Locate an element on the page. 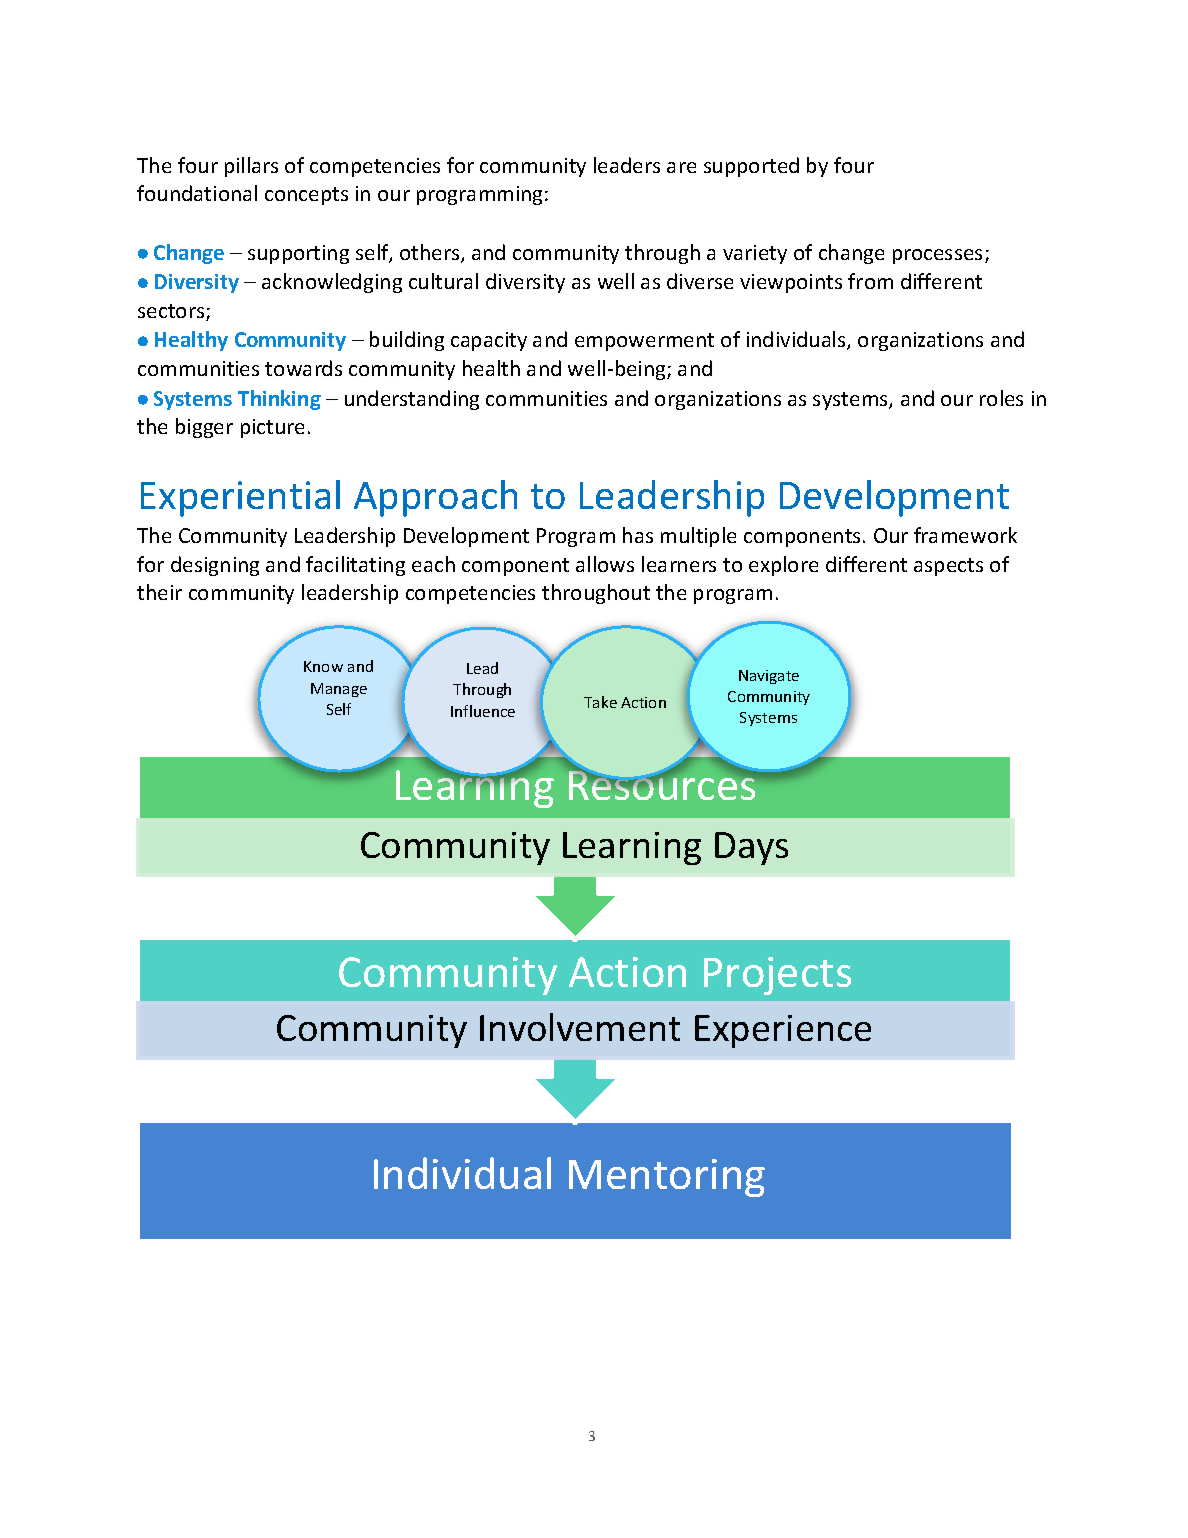 The width and height of the page is (1188, 1538). concepts is located at coordinates (306, 196).
